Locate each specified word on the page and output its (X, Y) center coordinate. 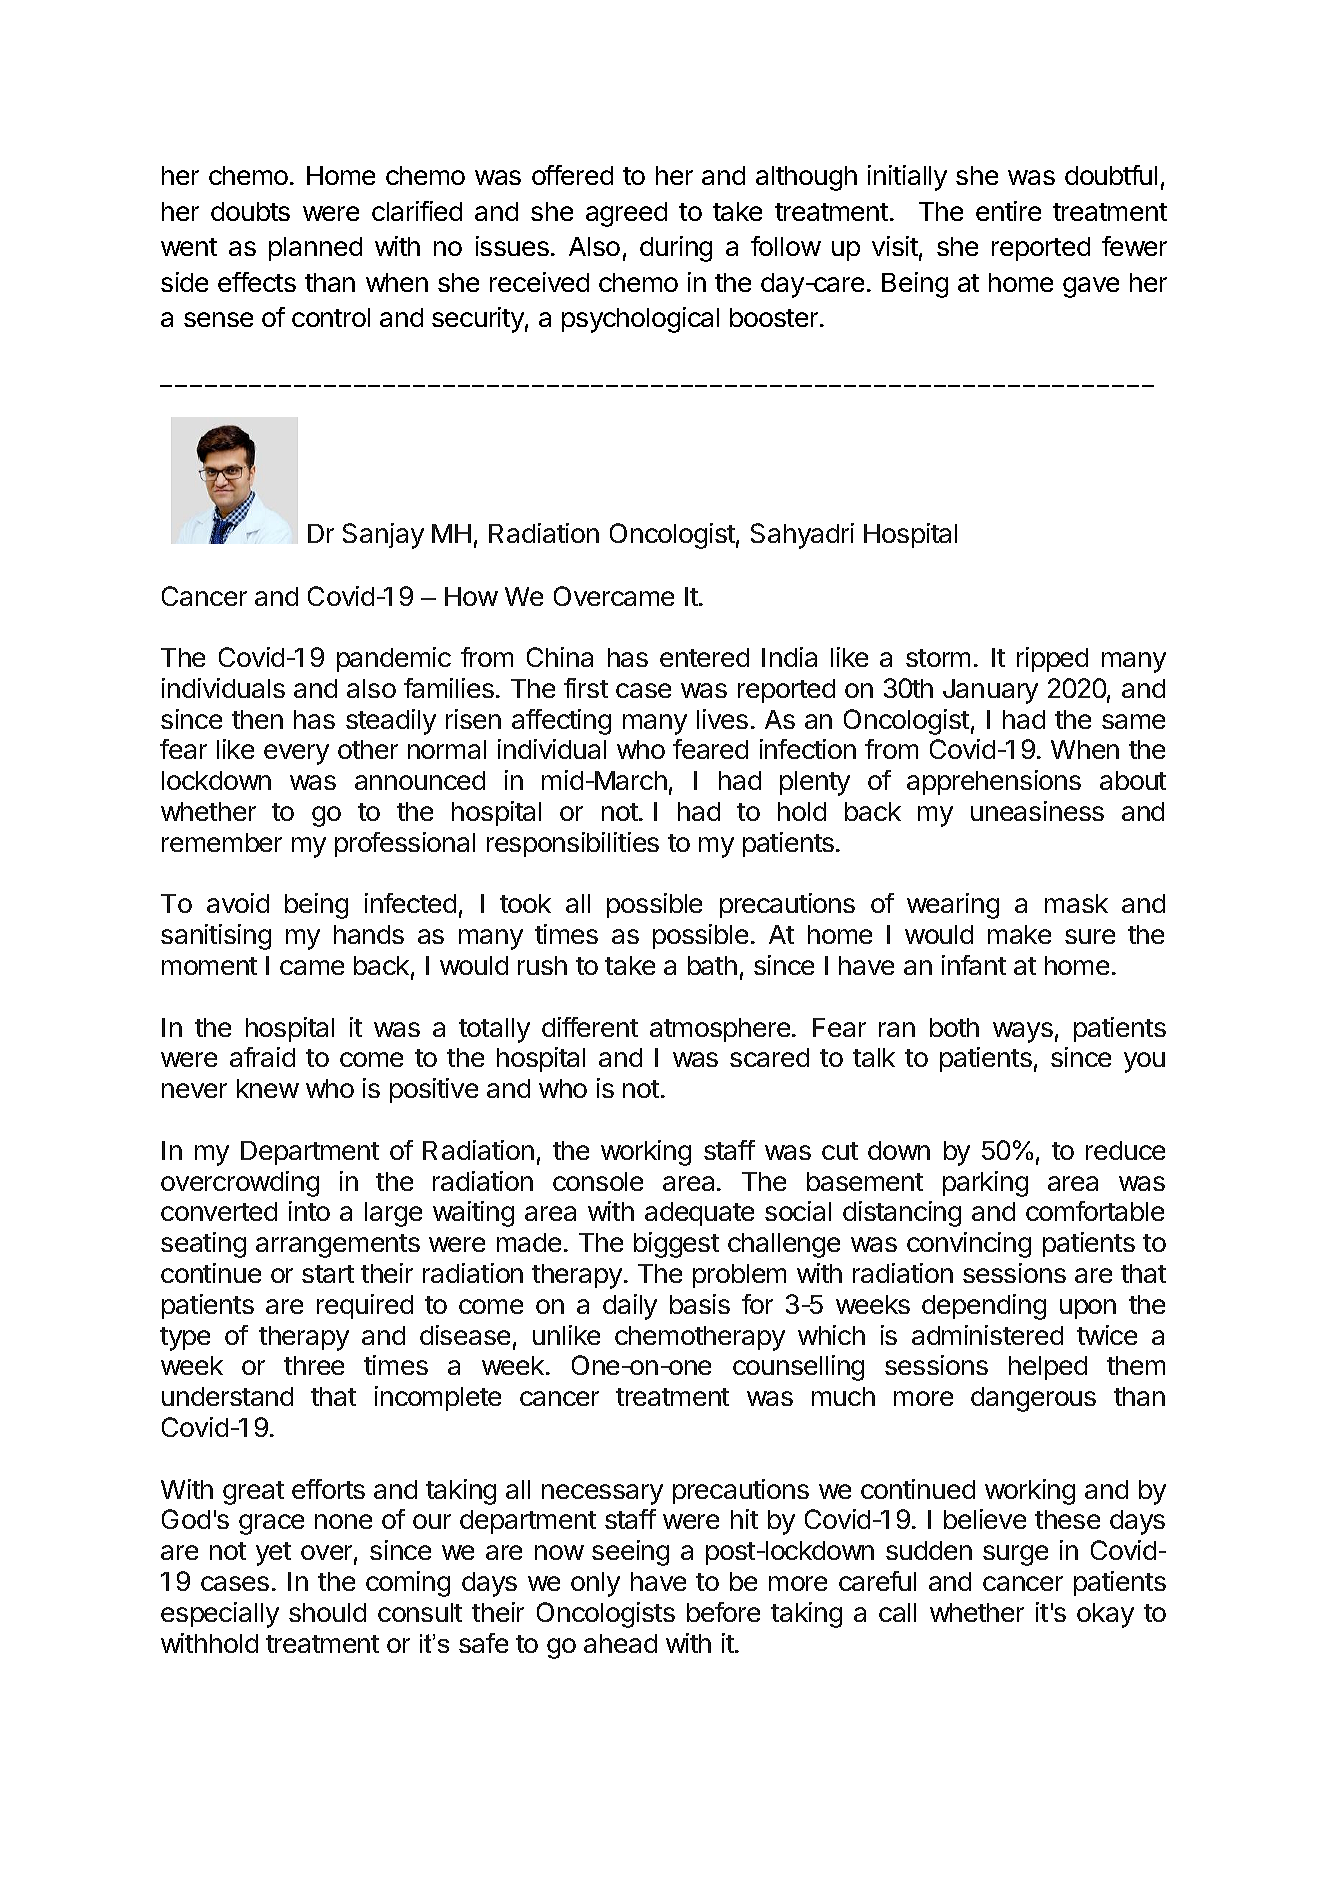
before (723, 1612)
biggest (676, 1245)
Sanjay (383, 536)
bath (712, 965)
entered (704, 657)
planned (315, 249)
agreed (626, 214)
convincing (969, 1245)
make (1019, 934)
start (328, 1274)
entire (1008, 211)
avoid (238, 903)
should (327, 1612)
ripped (1052, 659)
